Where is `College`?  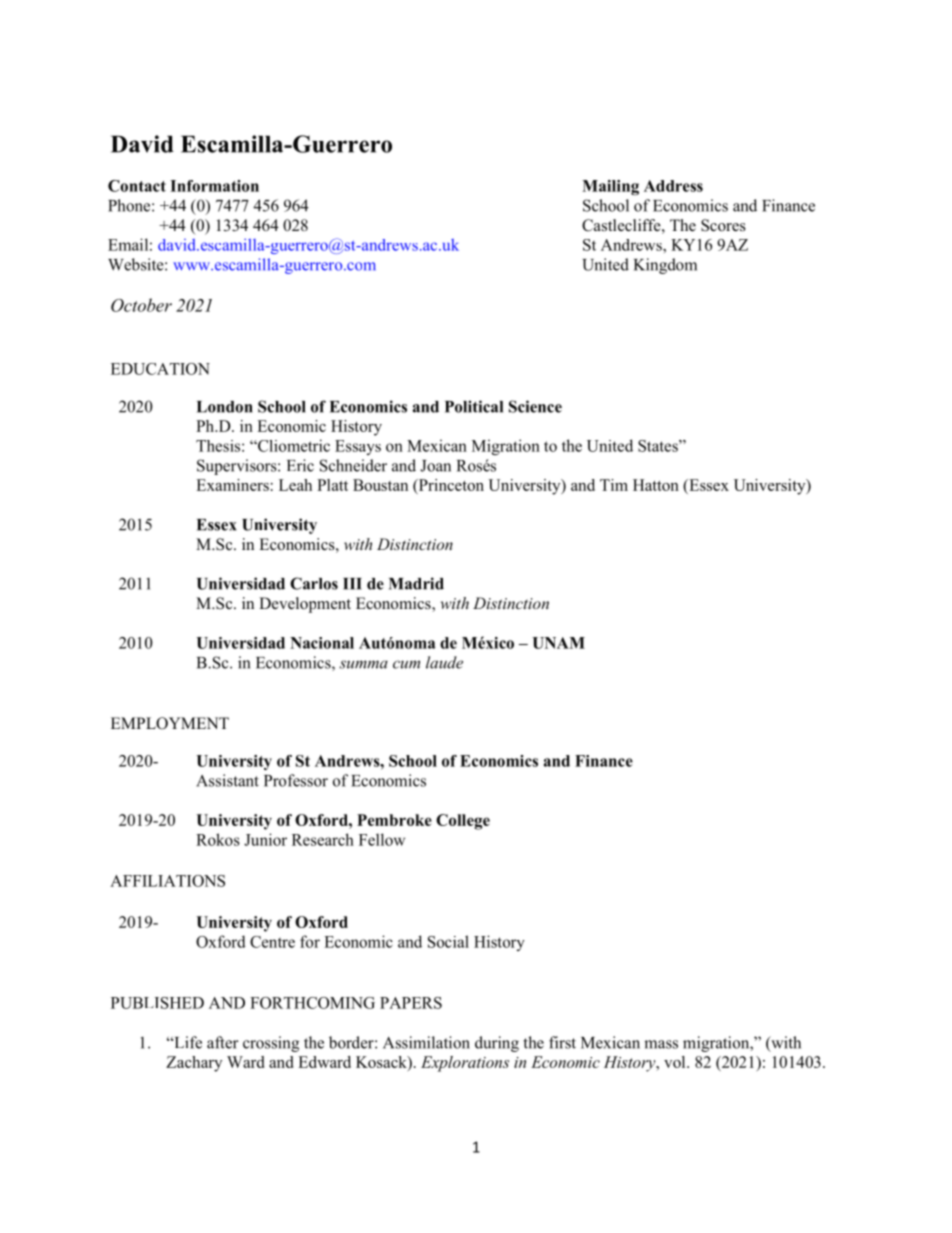 College is located at coordinates (463, 822).
